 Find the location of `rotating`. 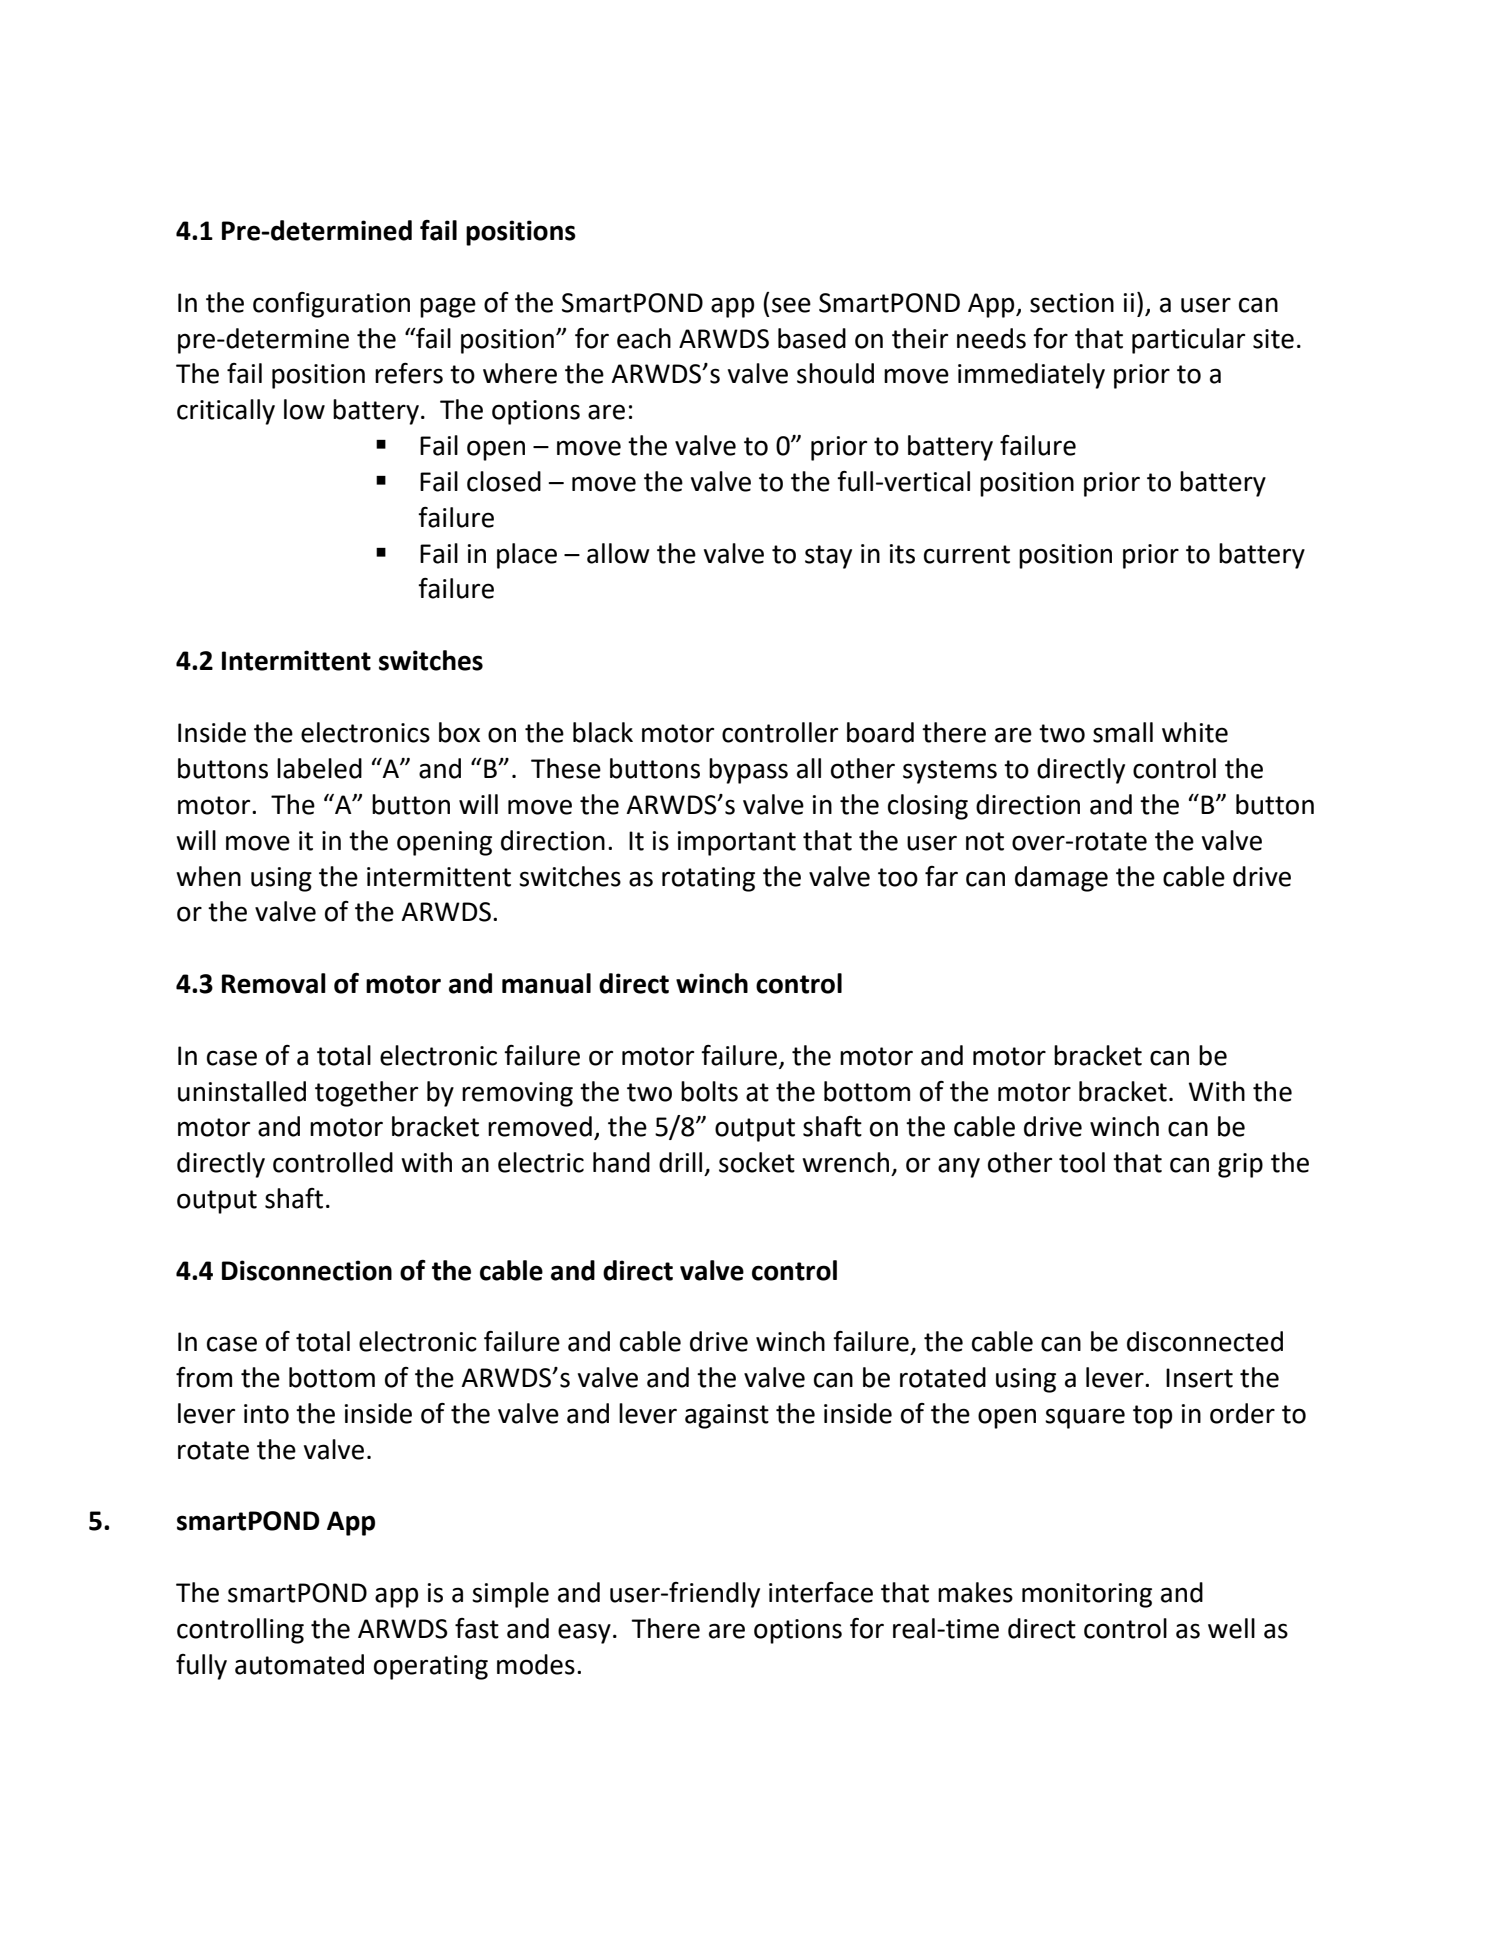

rotating is located at coordinates (708, 879).
